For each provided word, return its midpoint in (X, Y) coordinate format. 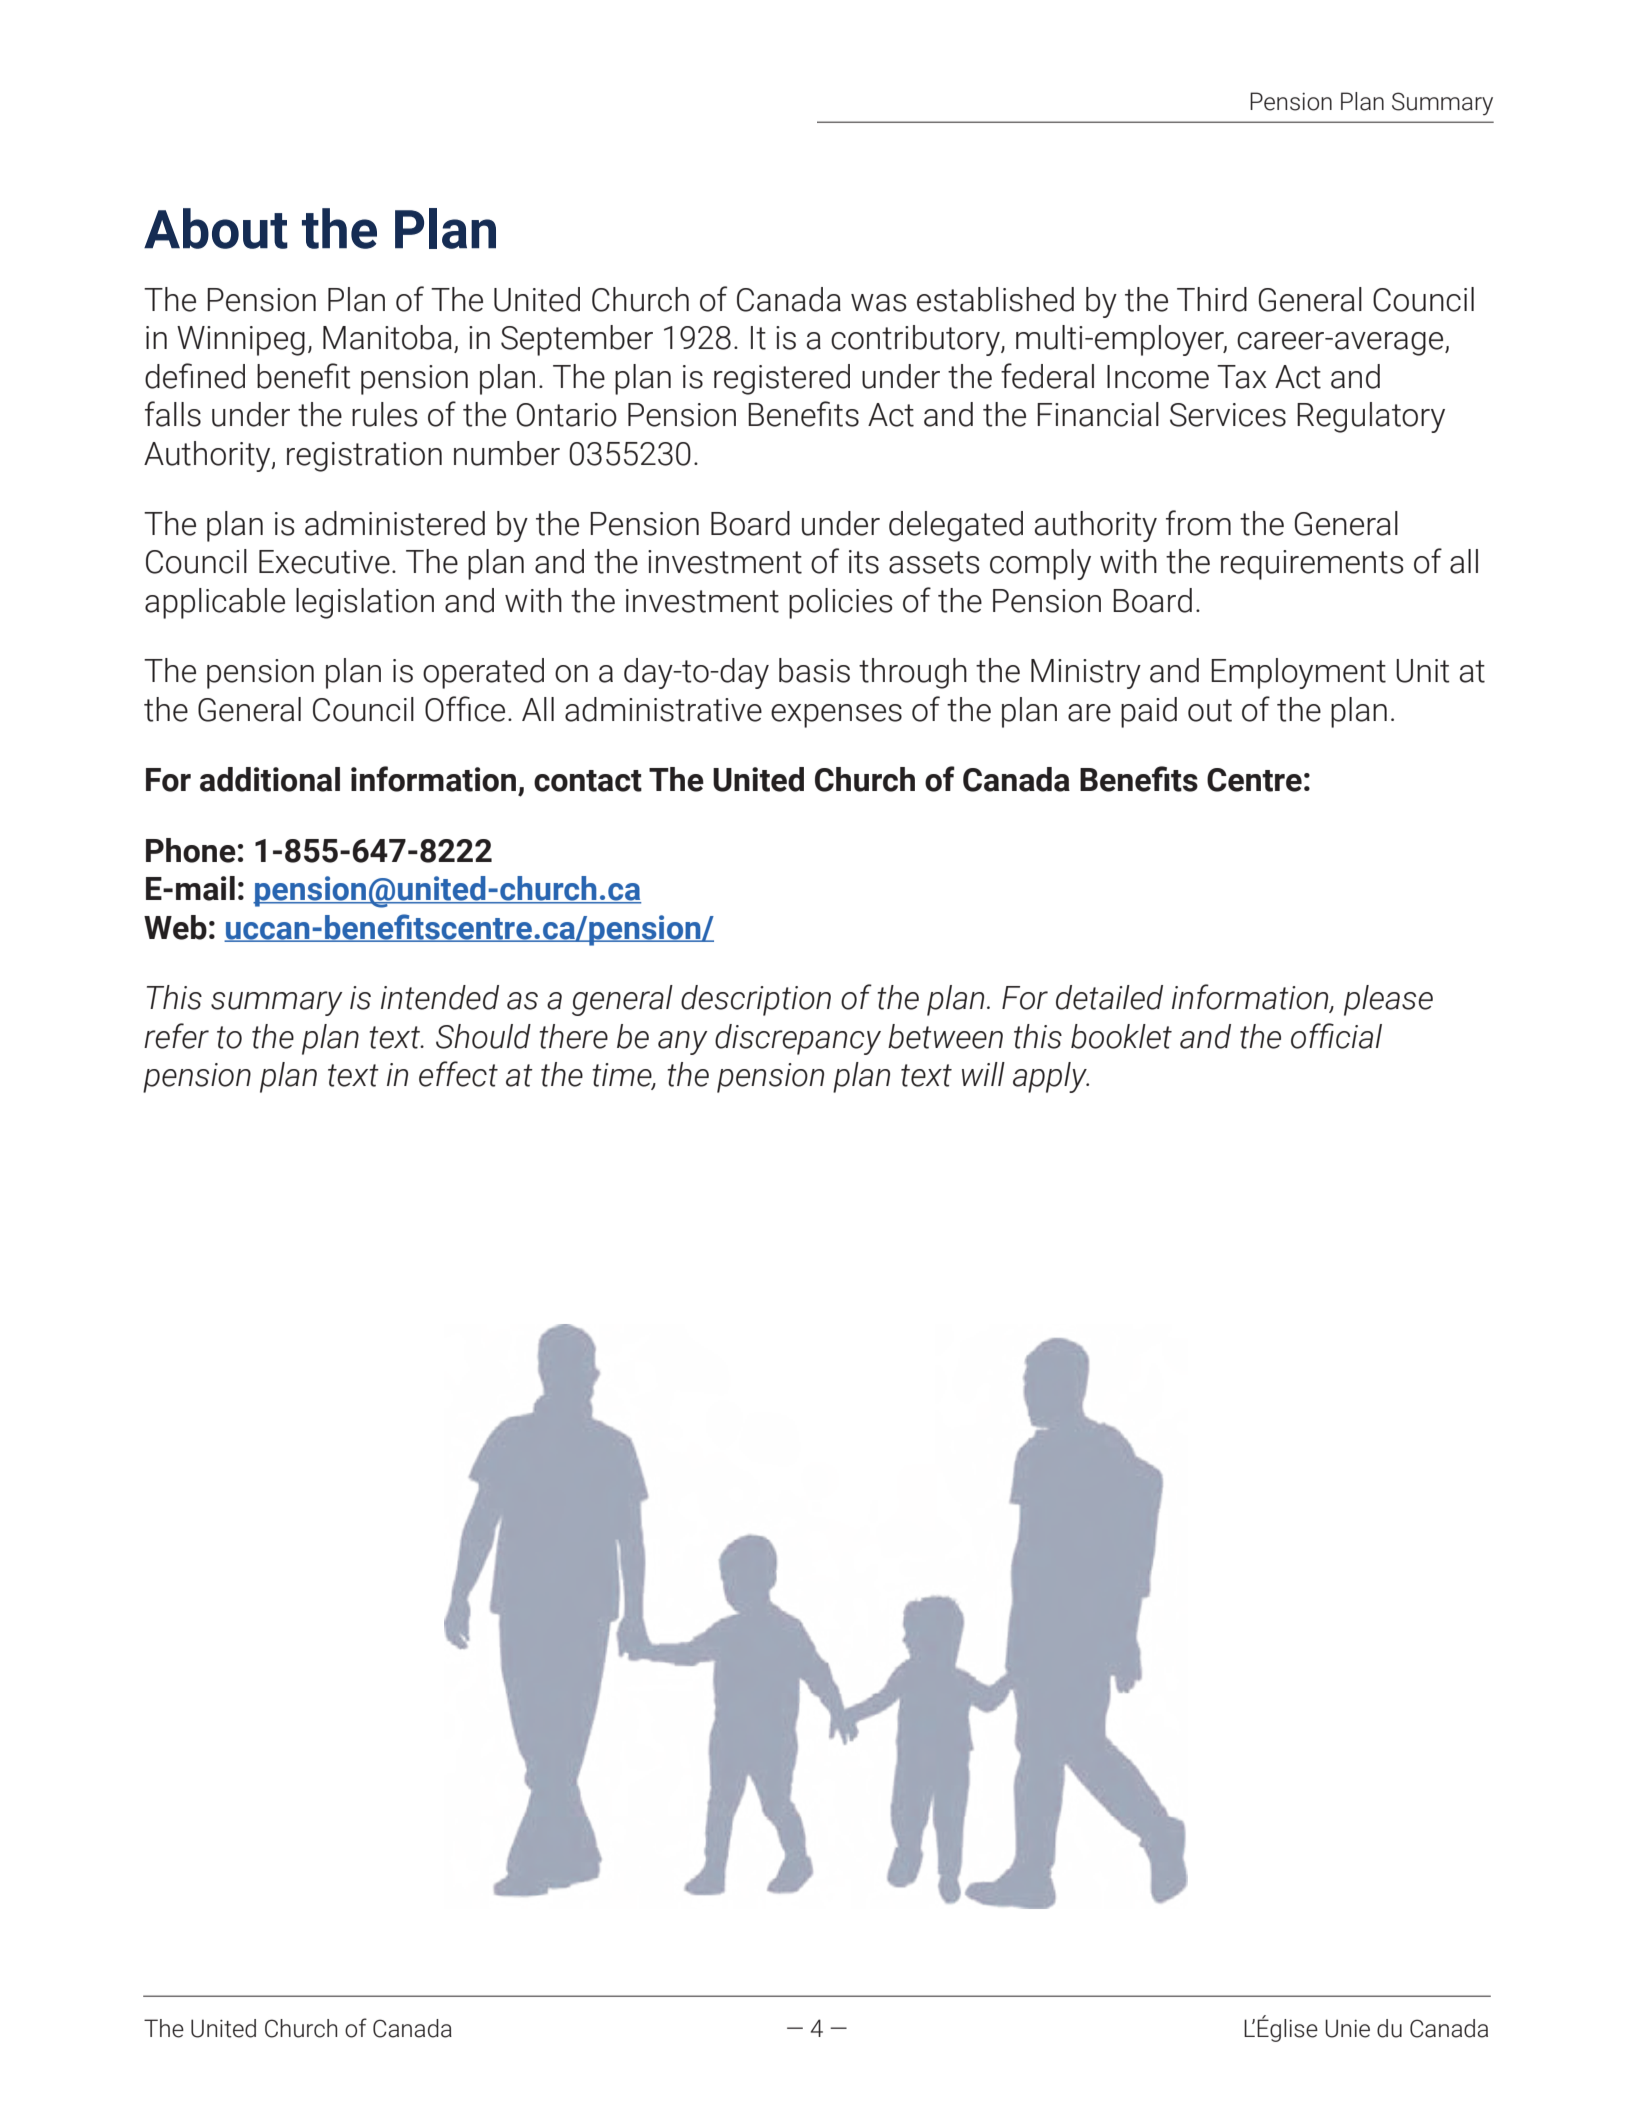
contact (588, 781)
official (1336, 1036)
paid (1149, 712)
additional (270, 779)
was (879, 303)
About (216, 228)
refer (176, 1036)
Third (1212, 299)
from (1198, 523)
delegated (956, 526)
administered (395, 523)
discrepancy (798, 1039)
